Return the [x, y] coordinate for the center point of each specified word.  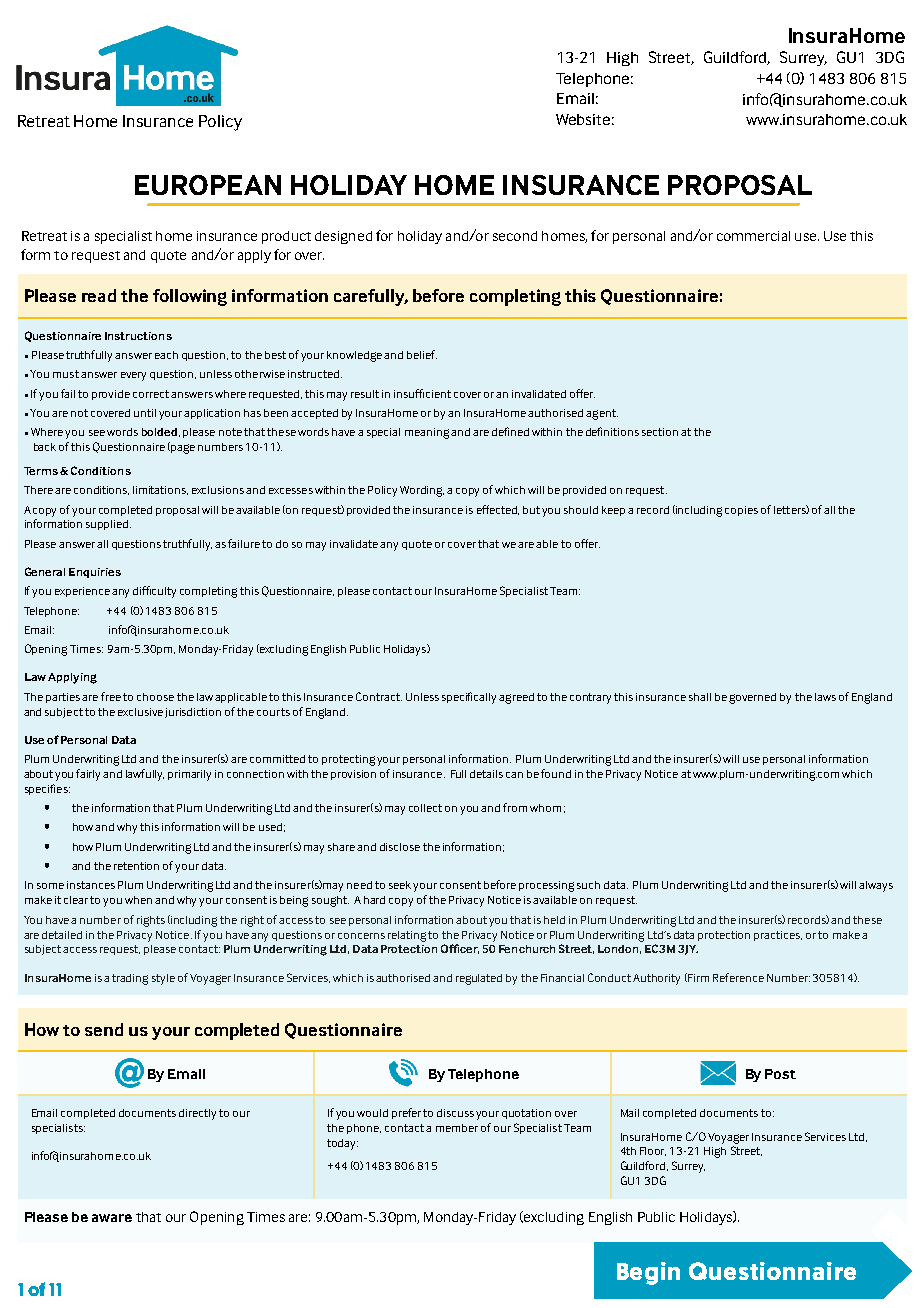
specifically [469, 698]
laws [825, 697]
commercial [753, 236]
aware [112, 1218]
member [457, 1128]
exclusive [140, 712]
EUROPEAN [208, 185]
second [515, 236]
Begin [648, 1273]
